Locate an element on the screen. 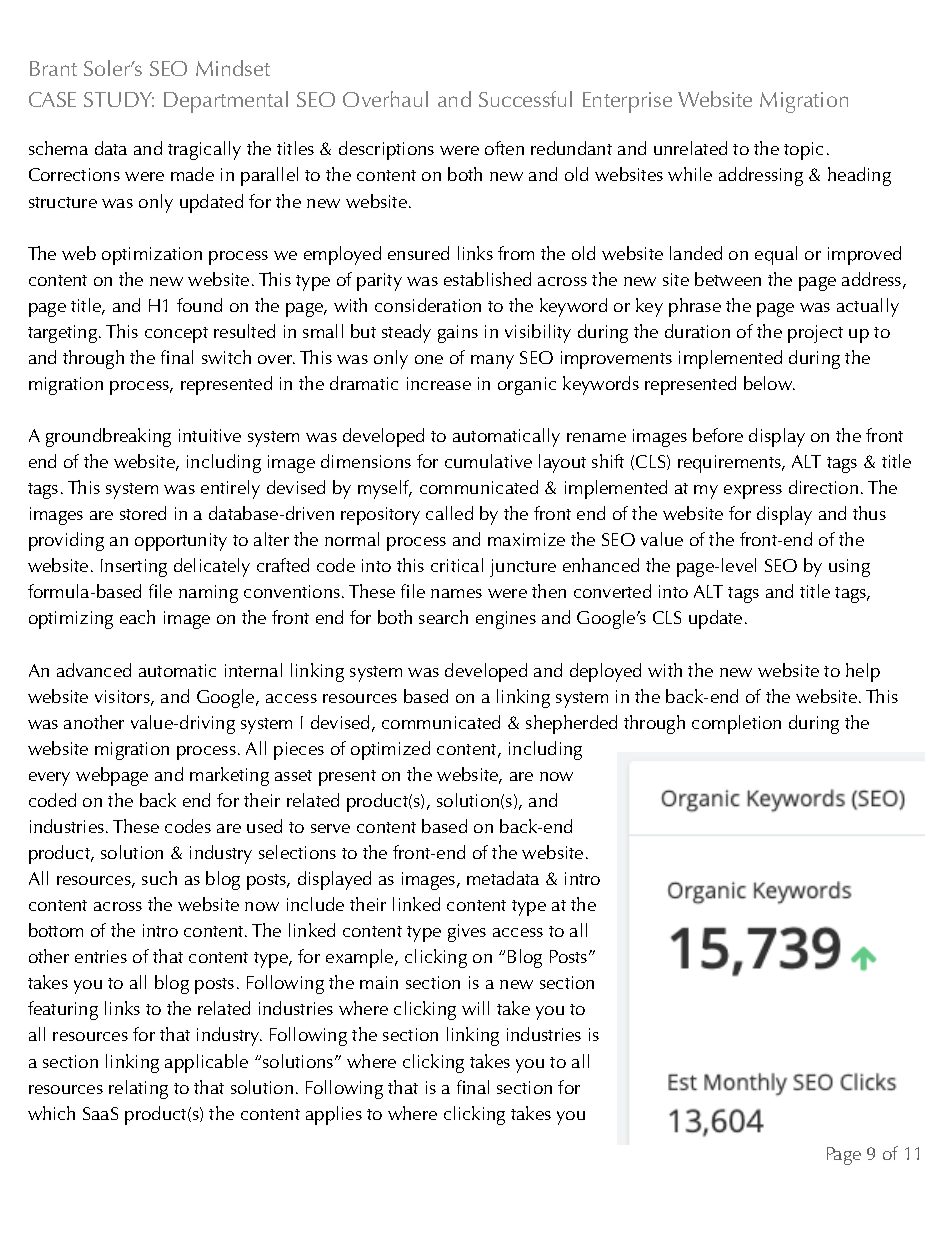 This screenshot has height=1233, width=952. relating is located at coordinates (138, 1089).
